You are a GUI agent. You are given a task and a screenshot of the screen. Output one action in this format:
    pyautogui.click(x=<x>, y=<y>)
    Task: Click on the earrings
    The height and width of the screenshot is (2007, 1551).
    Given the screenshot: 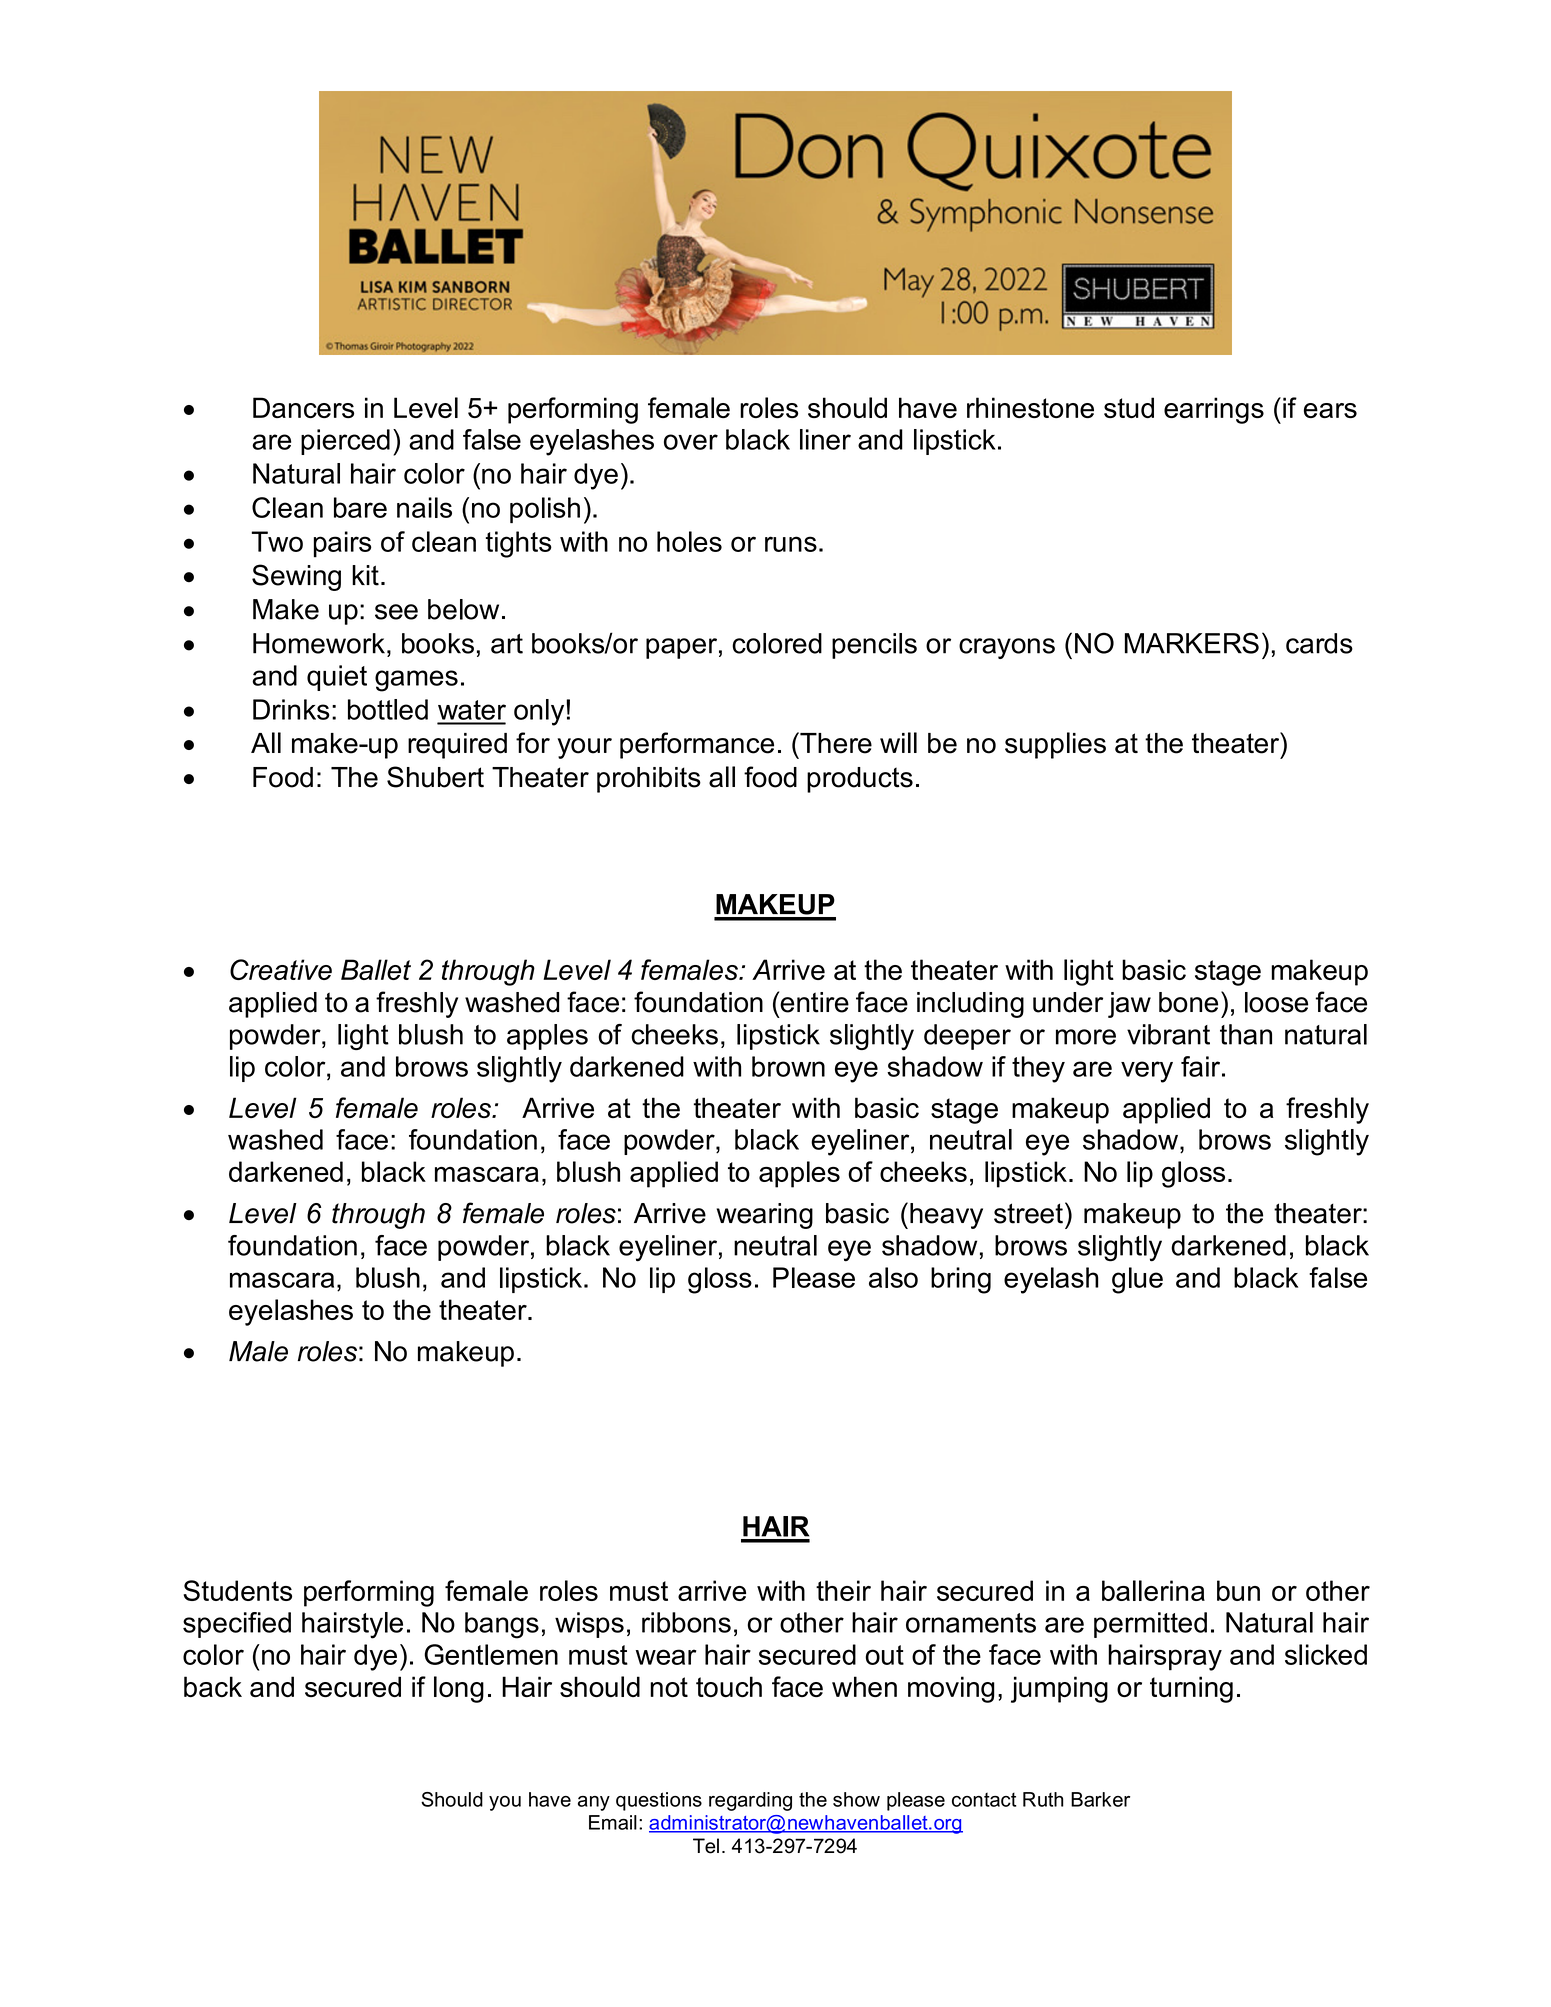 What is the action you would take?
    pyautogui.click(x=1214, y=410)
